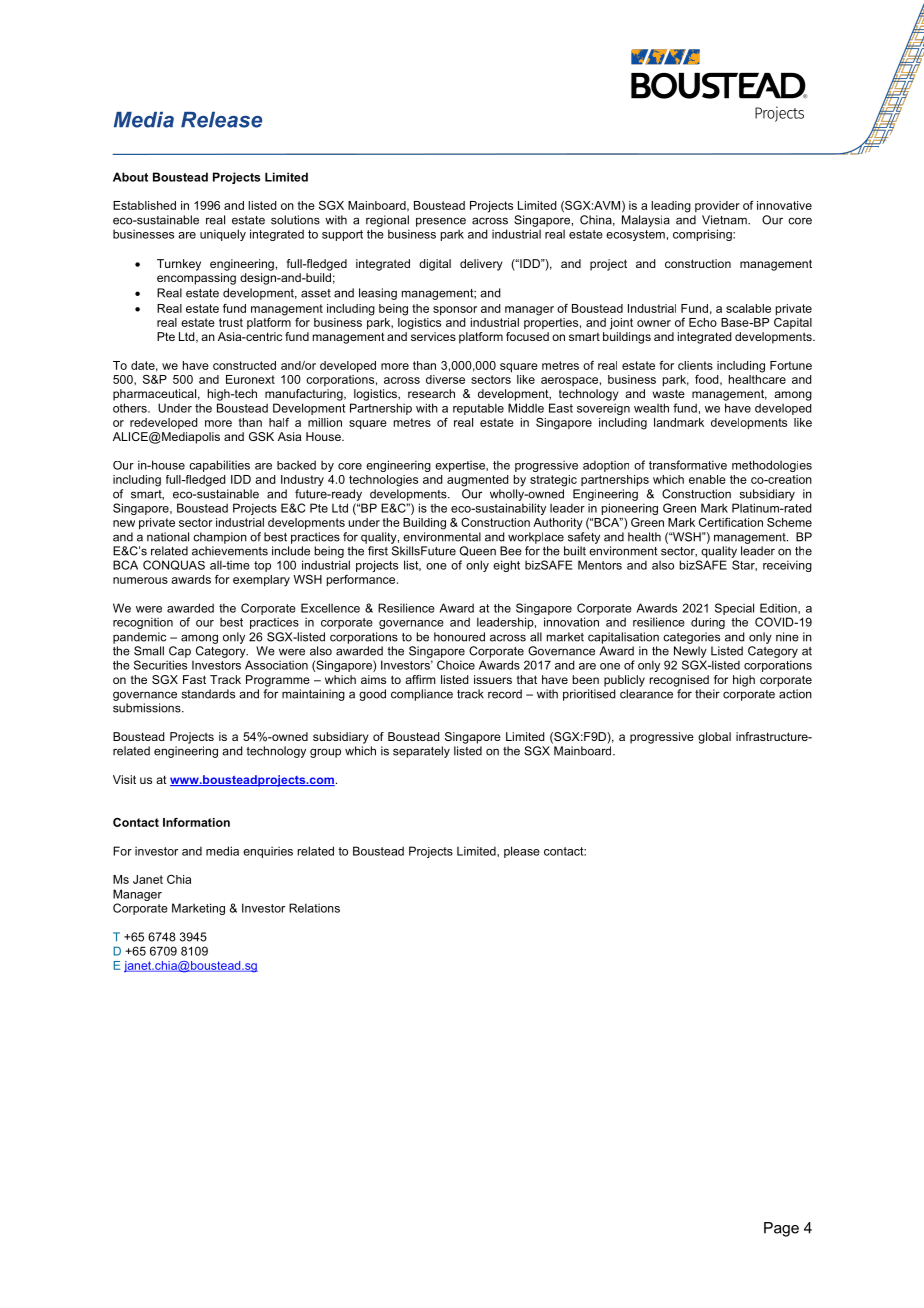 The width and height of the page is (924, 1308). I want to click on enable, so click(707, 479).
